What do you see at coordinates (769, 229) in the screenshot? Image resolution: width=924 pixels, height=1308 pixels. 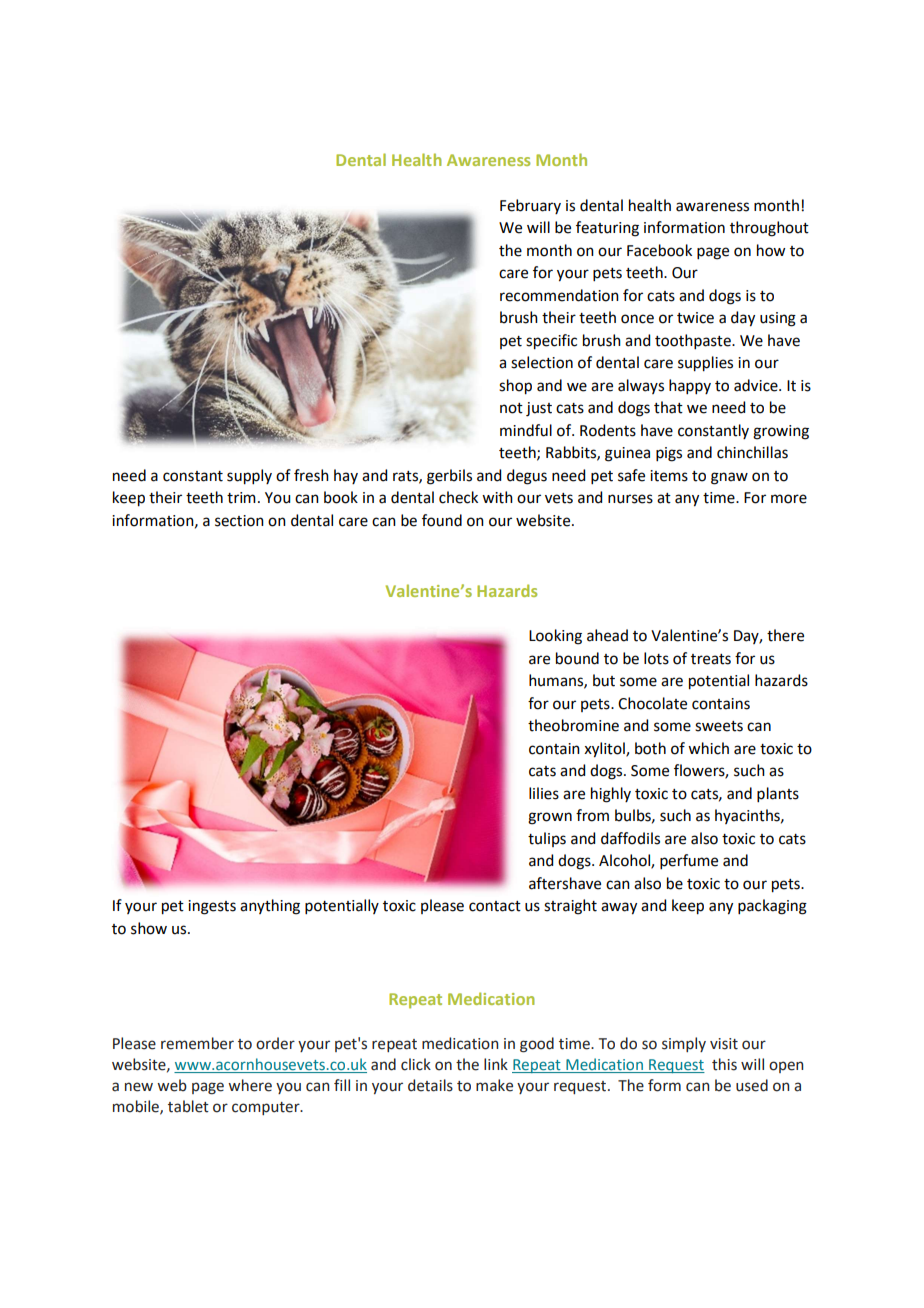 I see `throughout` at bounding box center [769, 229].
